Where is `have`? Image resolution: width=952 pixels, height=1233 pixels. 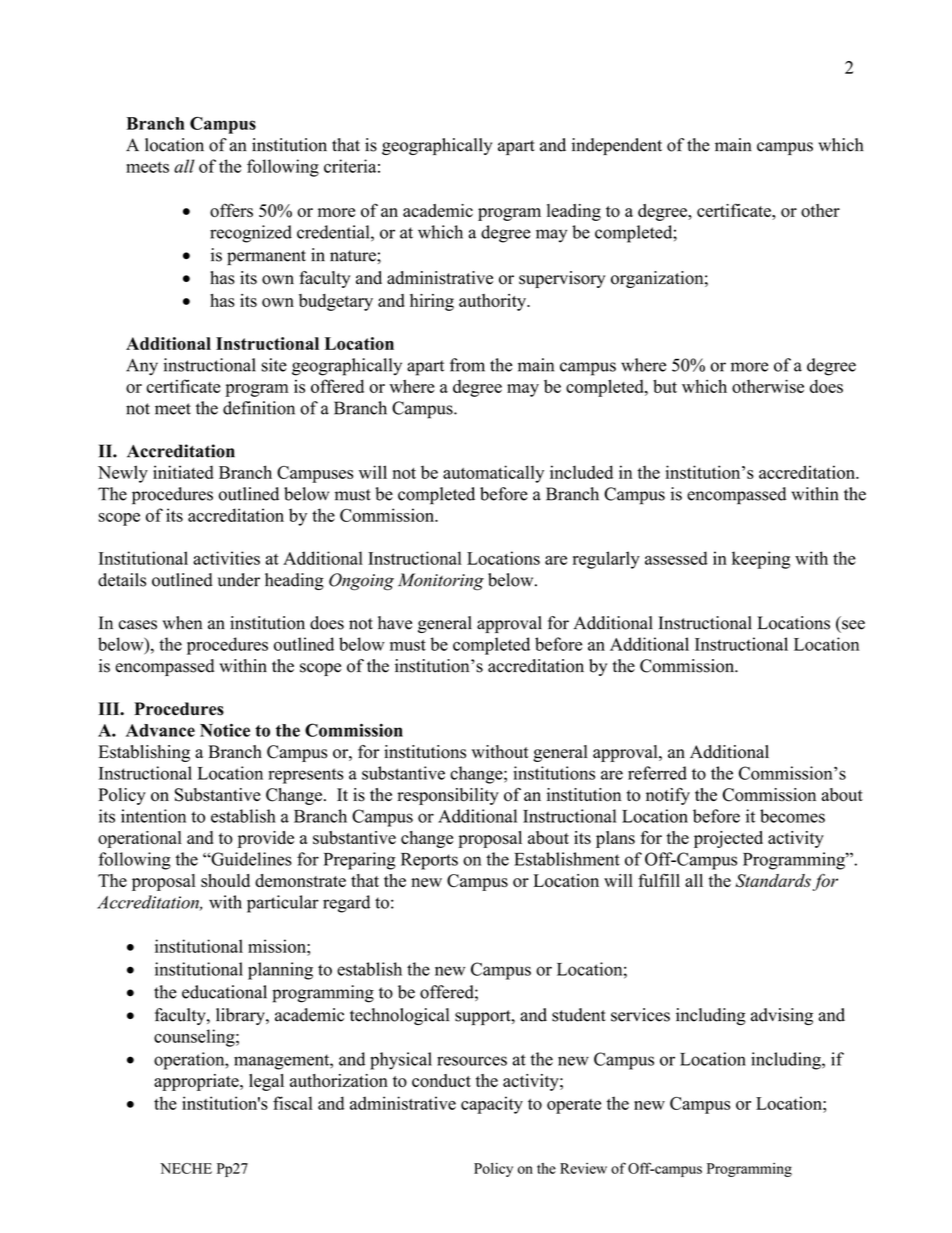
have is located at coordinates (395, 623).
